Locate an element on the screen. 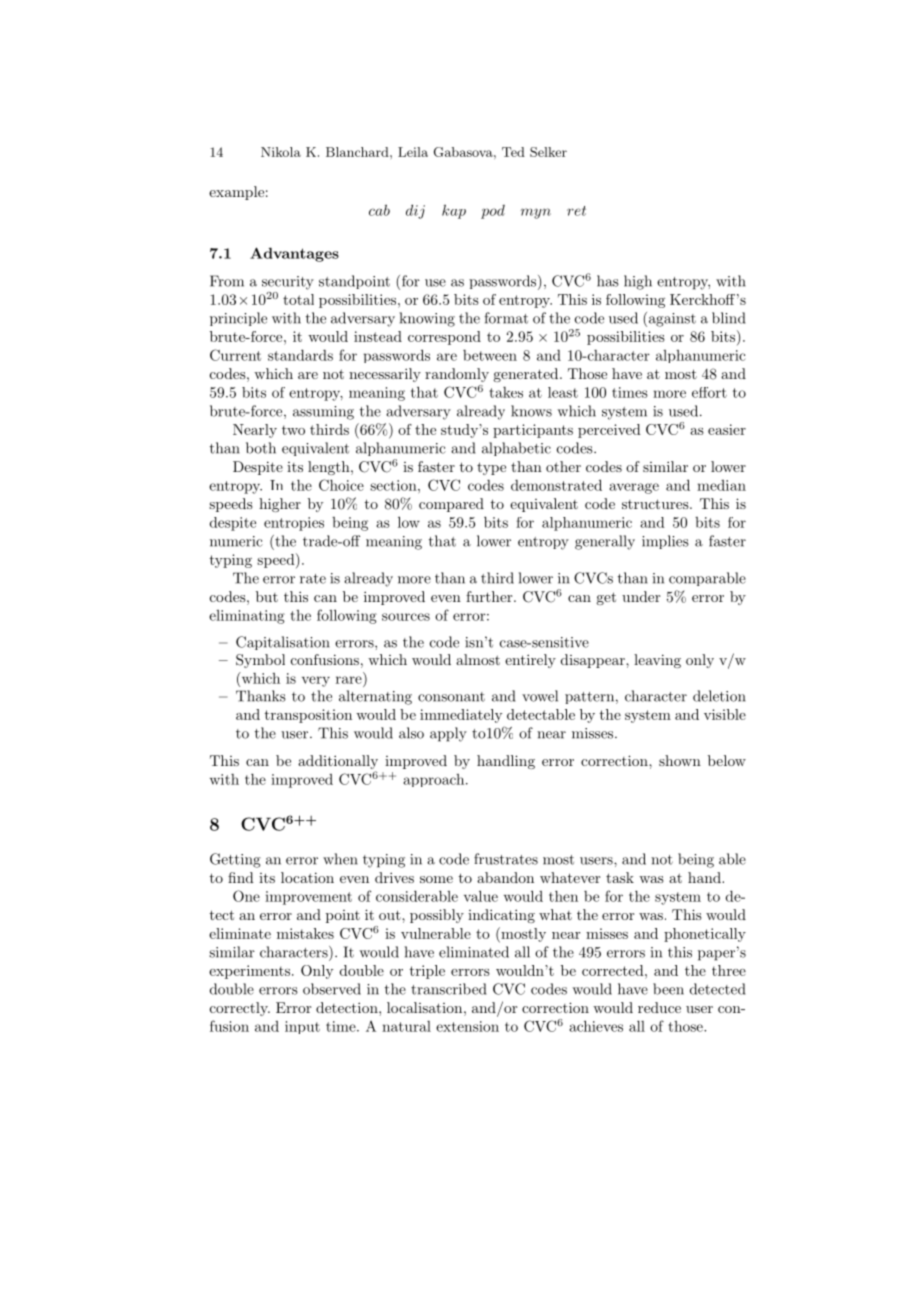 This screenshot has width=924, height=1308. ret is located at coordinates (576, 211).
